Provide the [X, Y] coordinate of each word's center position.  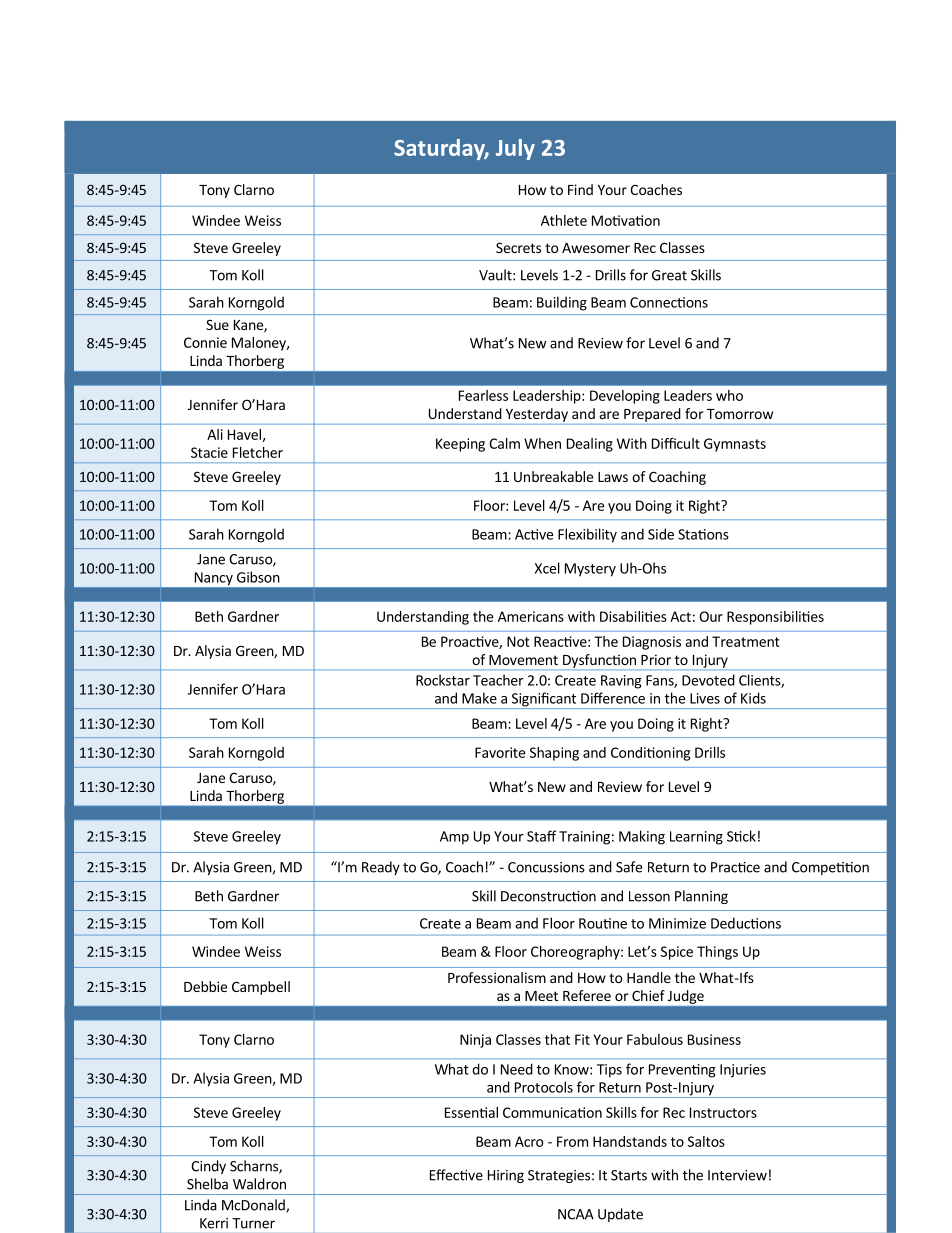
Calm [504, 443]
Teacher [498, 680]
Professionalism [497, 977]
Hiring [506, 1176]
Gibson [258, 577]
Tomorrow [740, 414]
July [515, 149]
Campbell [261, 988]
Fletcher [258, 452]
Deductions [746, 923]
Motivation [626, 220]
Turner [253, 1223]
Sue [217, 324]
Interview [737, 1175]
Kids [753, 698]
